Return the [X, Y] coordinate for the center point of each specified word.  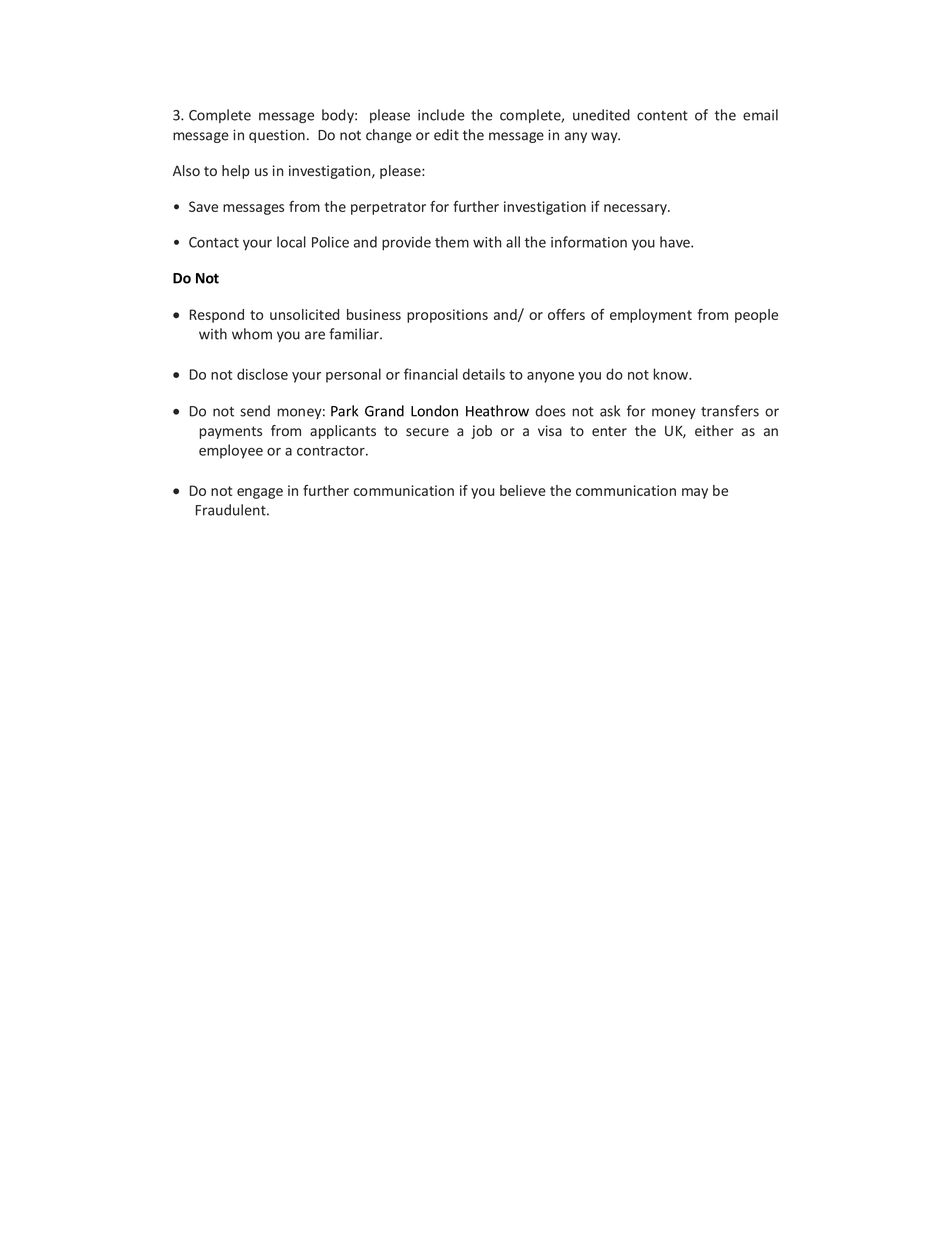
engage [260, 493]
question [277, 136]
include [441, 115]
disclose [262, 374]
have [676, 242]
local [291, 242]
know [671, 374]
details [484, 374]
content [662, 116]
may [695, 493]
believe [523, 490]
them [452, 242]
